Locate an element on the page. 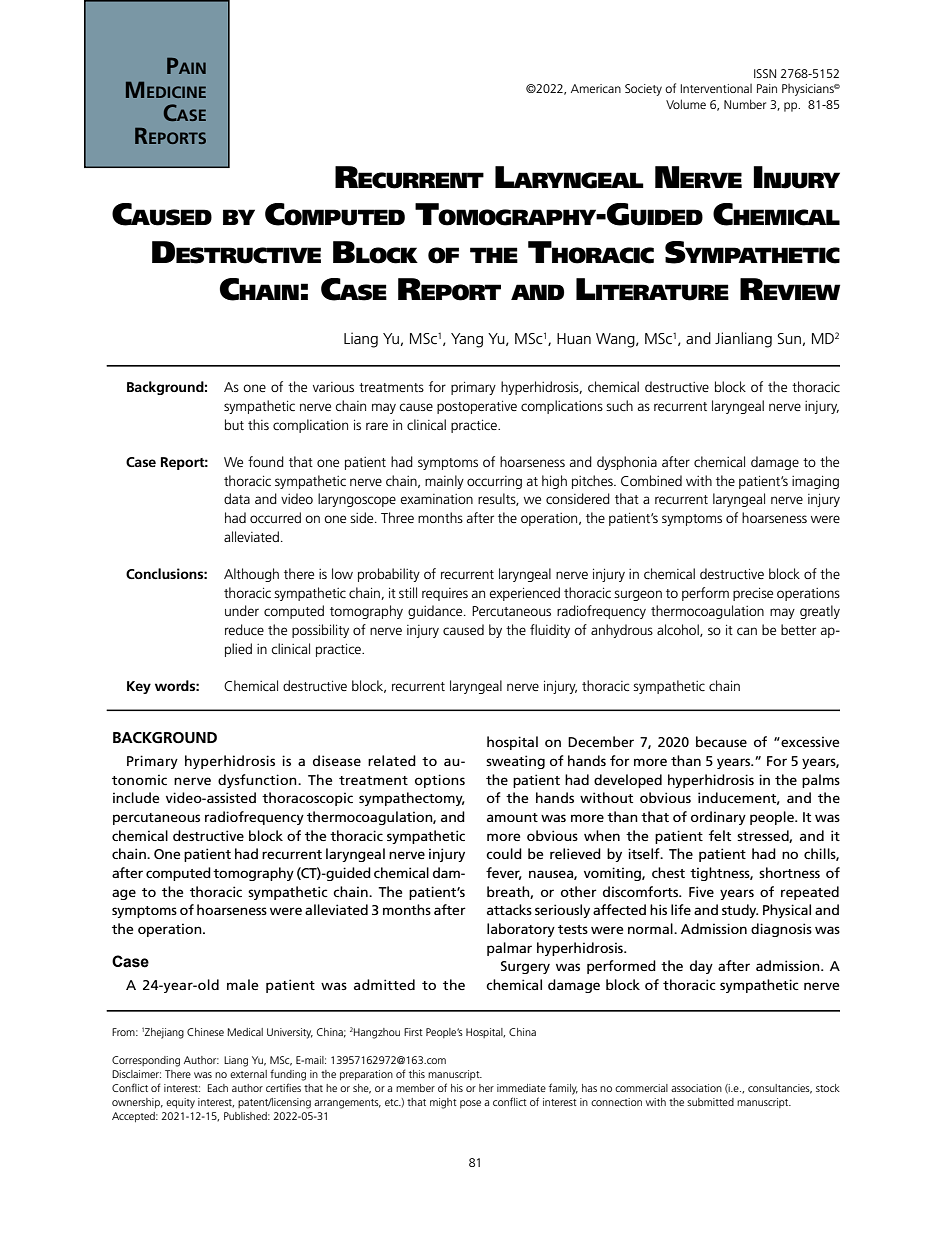  Number is located at coordinates (745, 104).
